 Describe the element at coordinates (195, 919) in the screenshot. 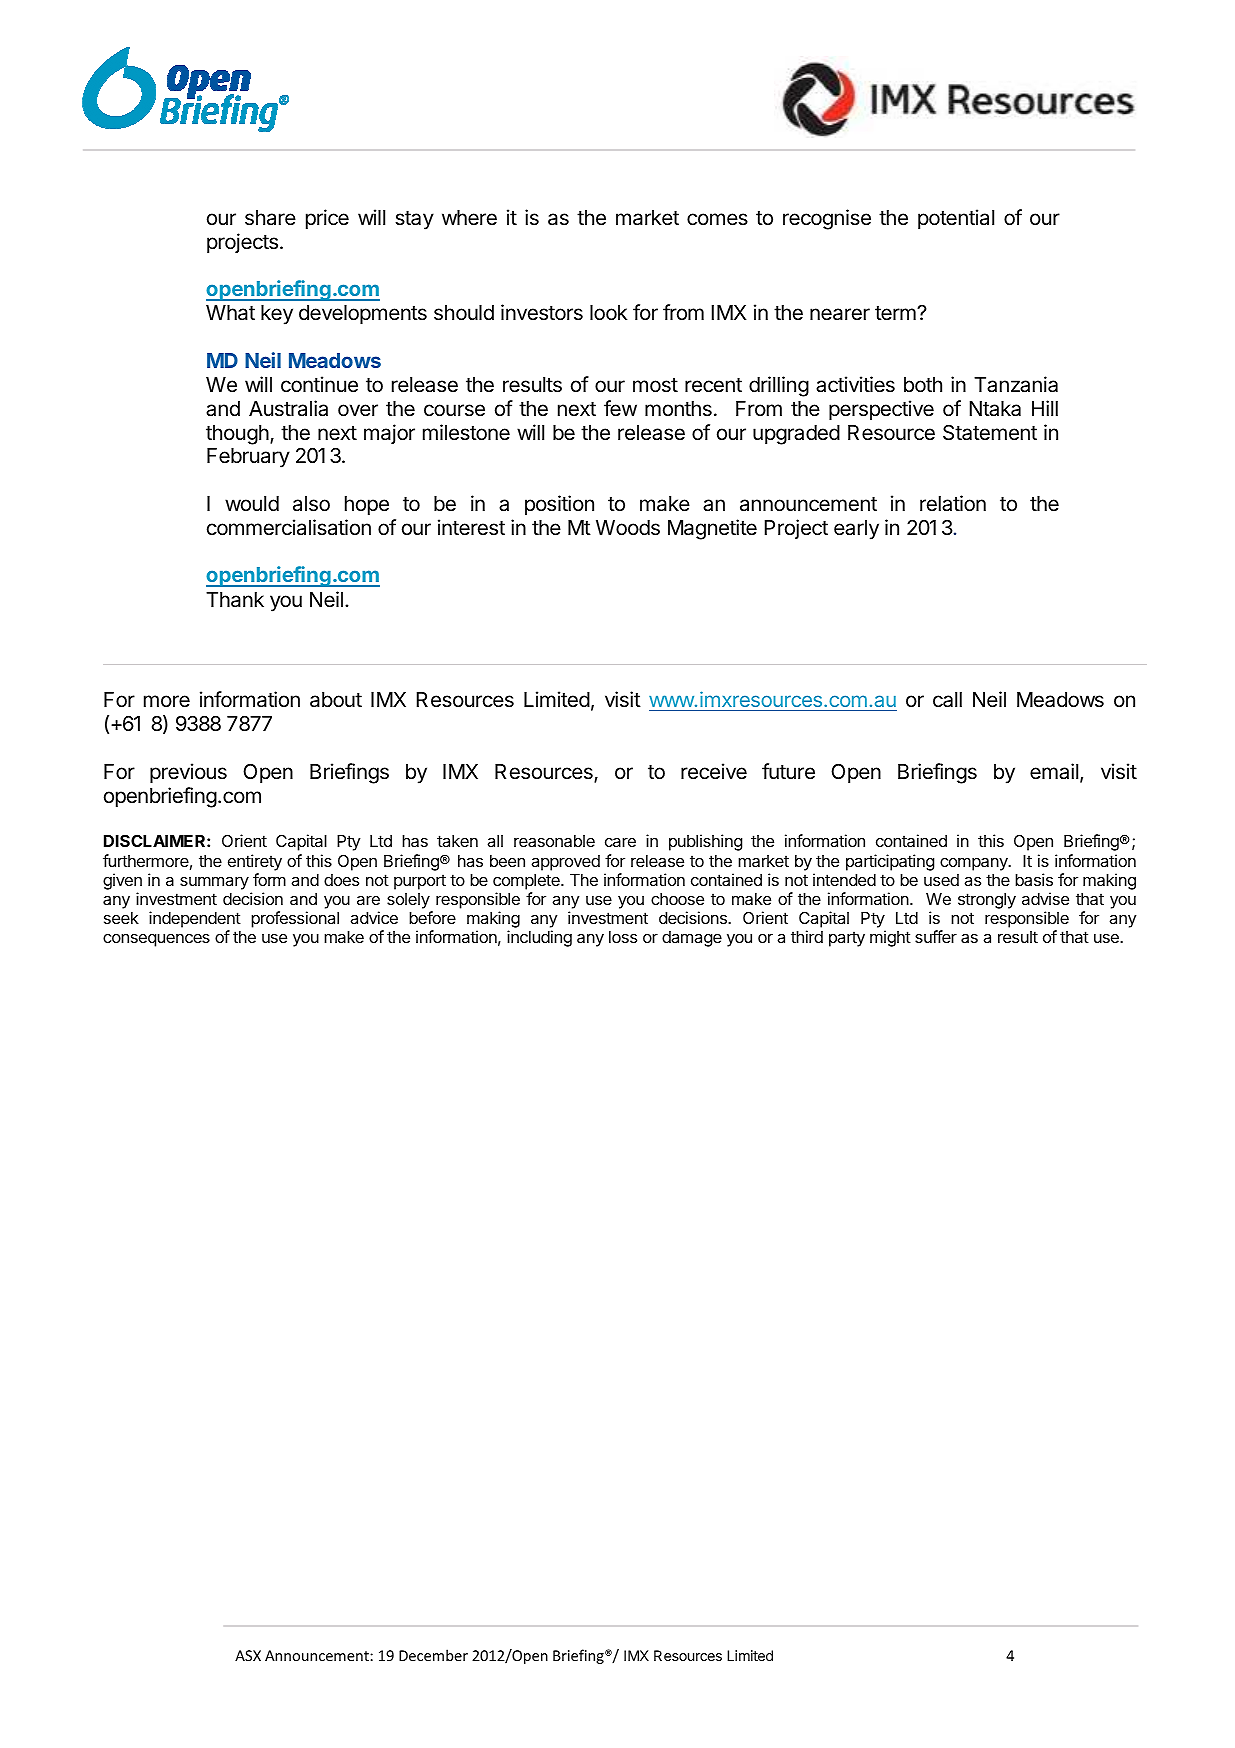

I see `independent` at that location.
